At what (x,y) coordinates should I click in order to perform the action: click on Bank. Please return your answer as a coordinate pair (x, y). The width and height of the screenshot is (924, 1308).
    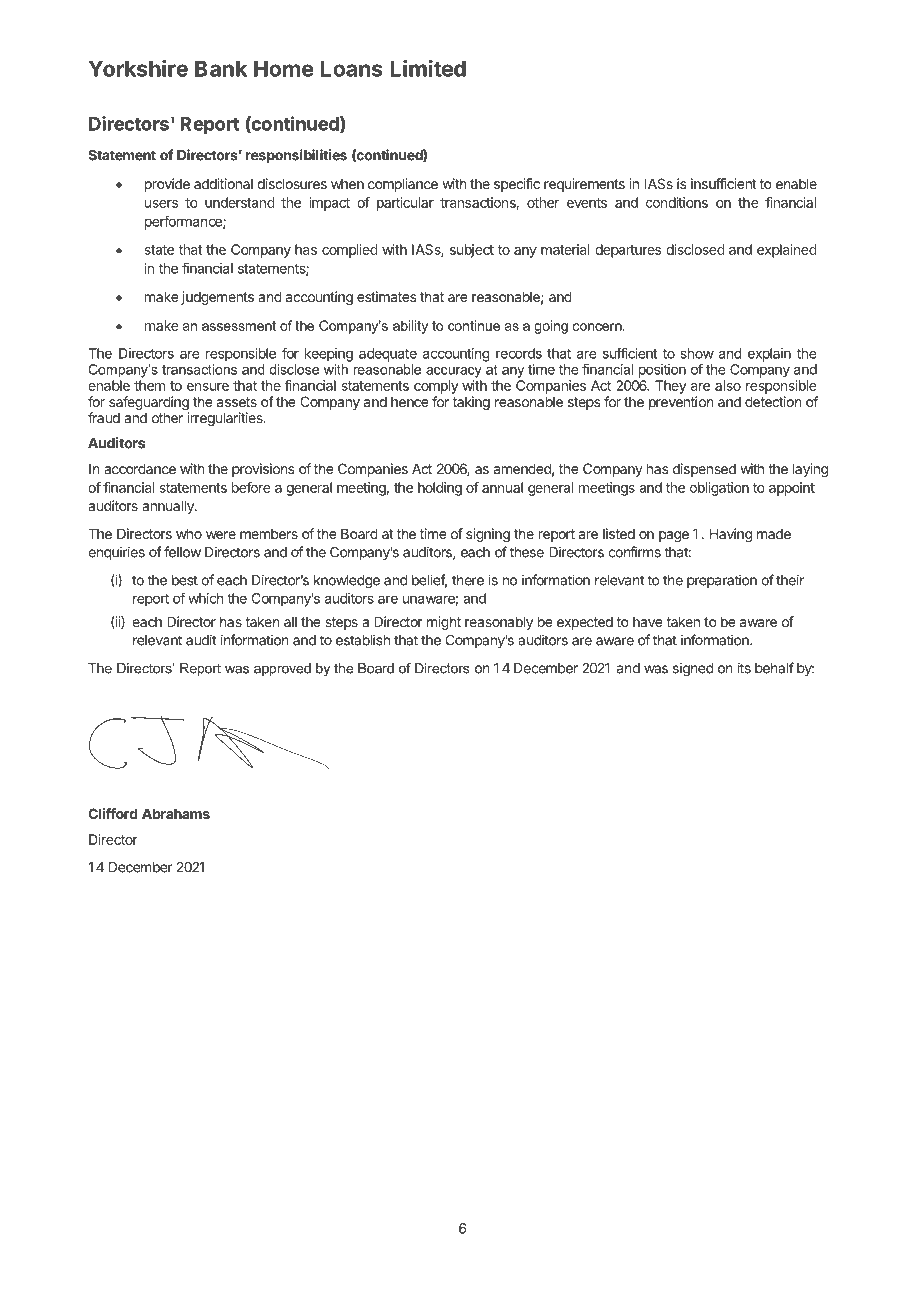
    Looking at the image, I should click on (221, 68).
